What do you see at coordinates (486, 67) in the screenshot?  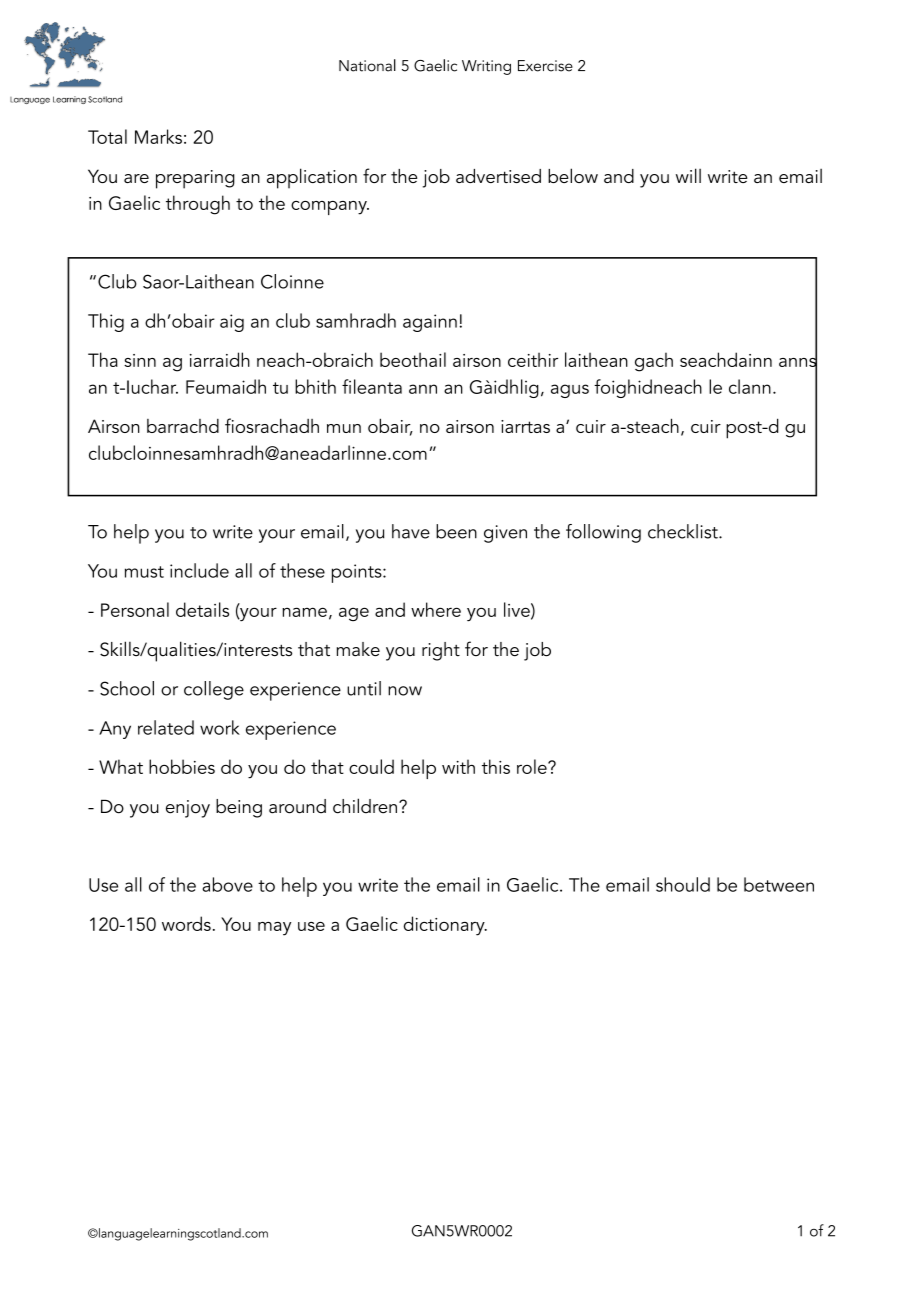 I see `Writing` at bounding box center [486, 67].
